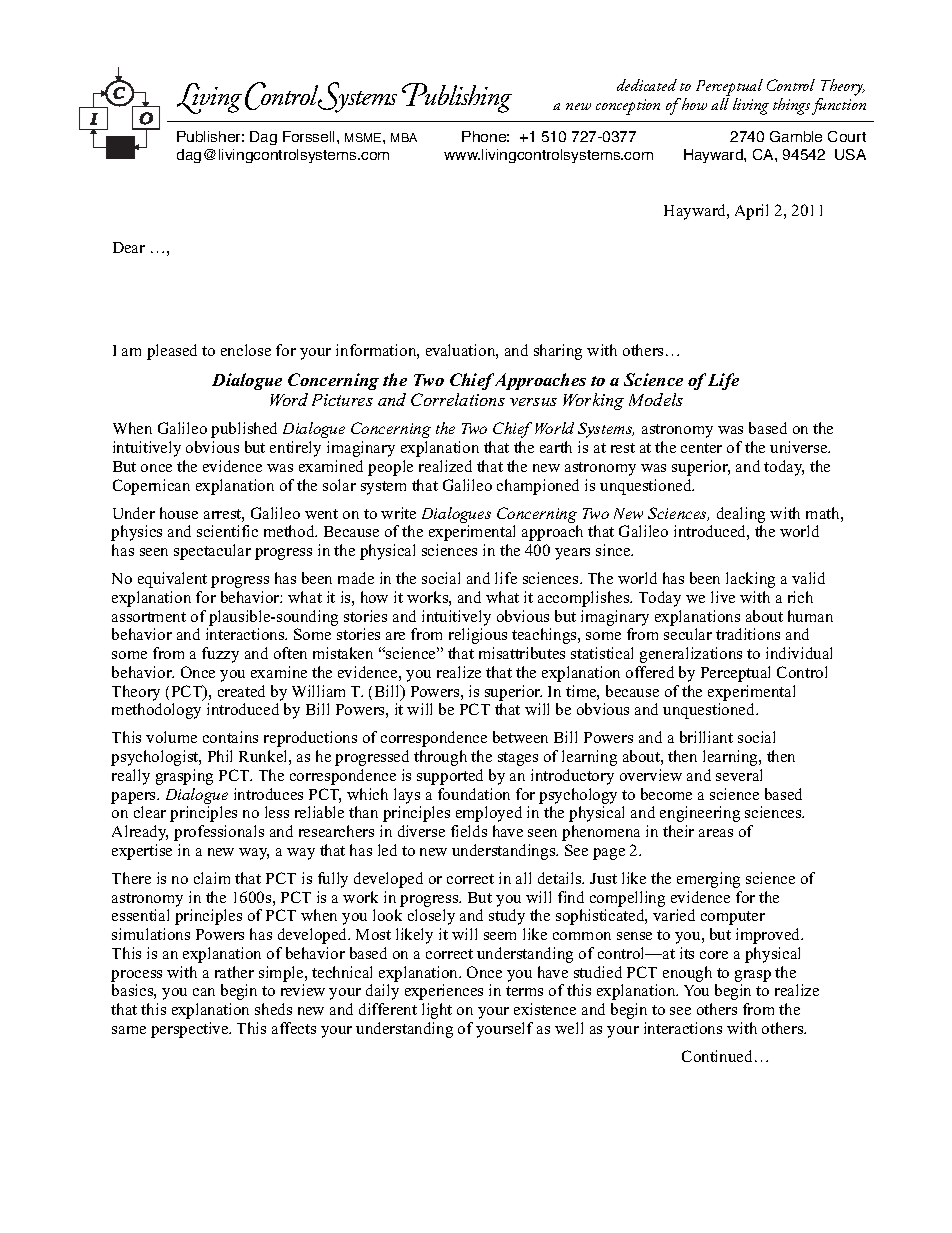 This screenshot has width=952, height=1233. I want to click on MBA, so click(404, 137).
